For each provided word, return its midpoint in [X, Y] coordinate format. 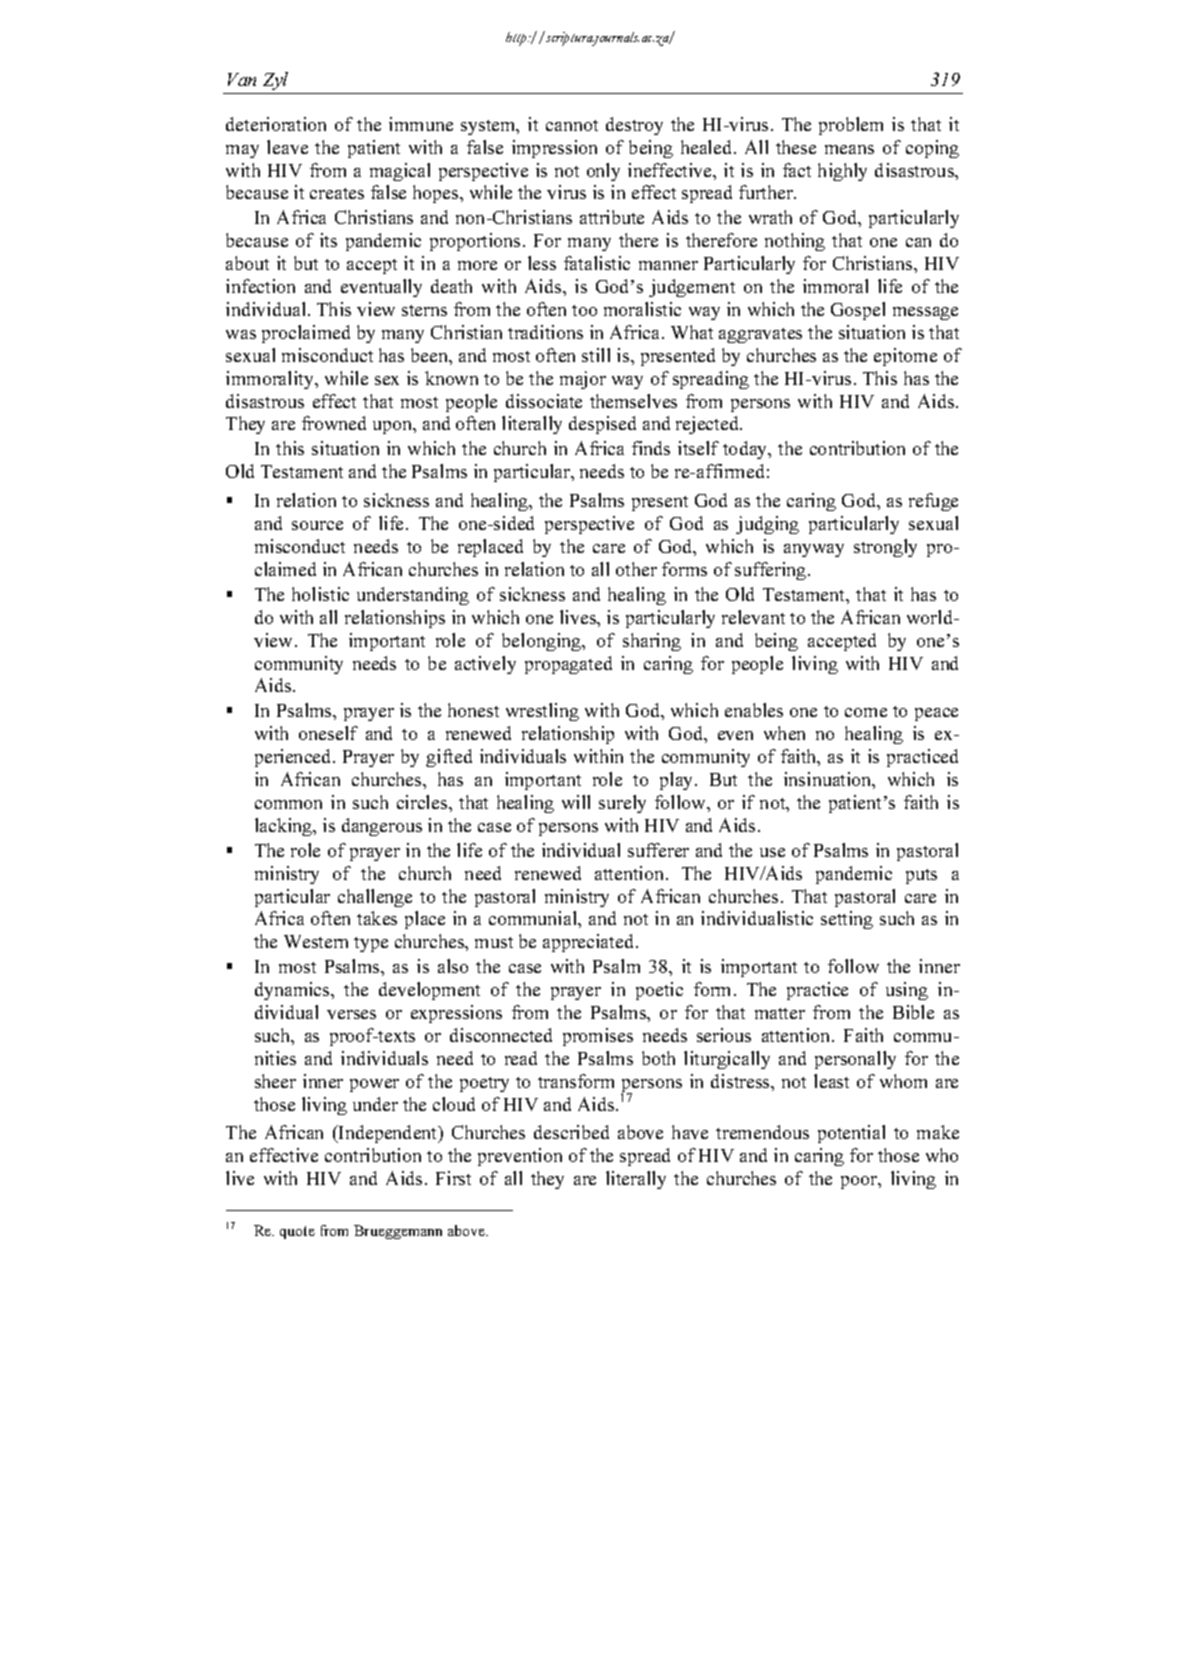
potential [851, 1134]
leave [287, 147]
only [603, 172]
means [849, 149]
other [636, 569]
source [317, 525]
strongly [885, 548]
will [576, 802]
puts [921, 876]
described [571, 1132]
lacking [285, 827]
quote [297, 1232]
